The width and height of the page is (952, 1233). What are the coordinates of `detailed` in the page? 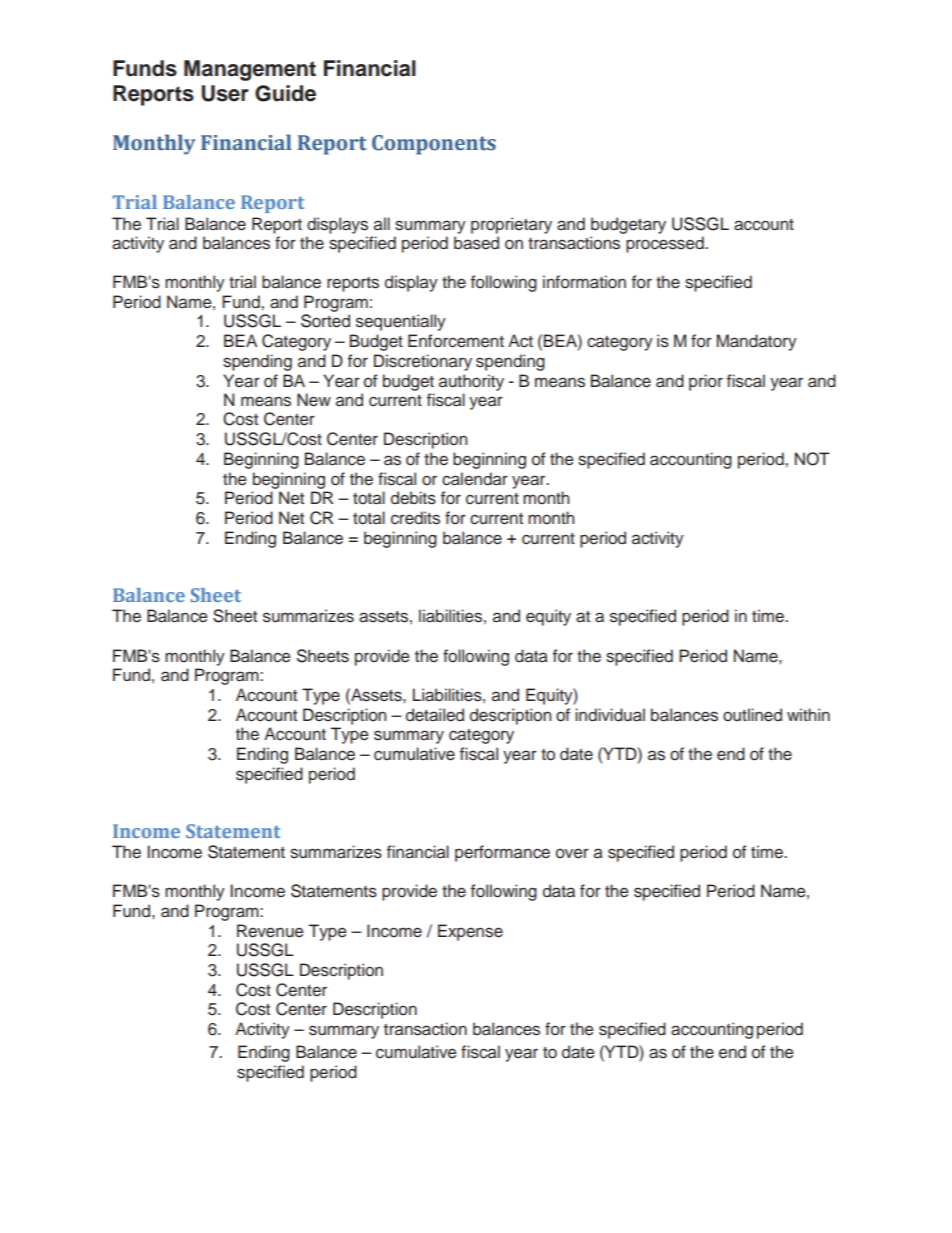 It's located at (435, 715).
